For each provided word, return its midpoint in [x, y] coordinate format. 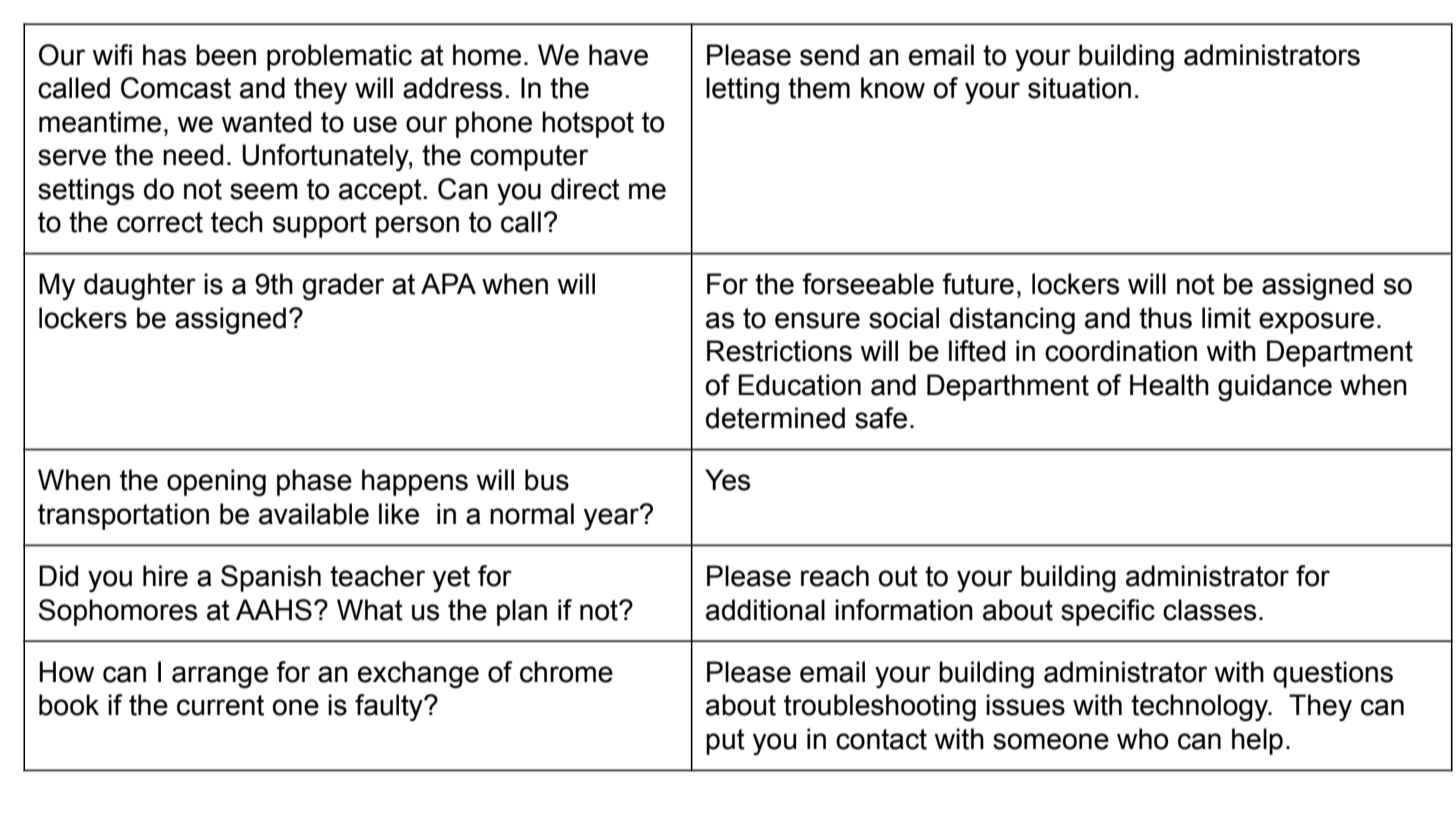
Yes [727, 480]
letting [742, 91]
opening [216, 482]
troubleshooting [880, 707]
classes [1209, 610]
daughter [140, 286]
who [1142, 739]
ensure [817, 320]
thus [1165, 318]
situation [1079, 88]
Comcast [176, 88]
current [220, 705]
